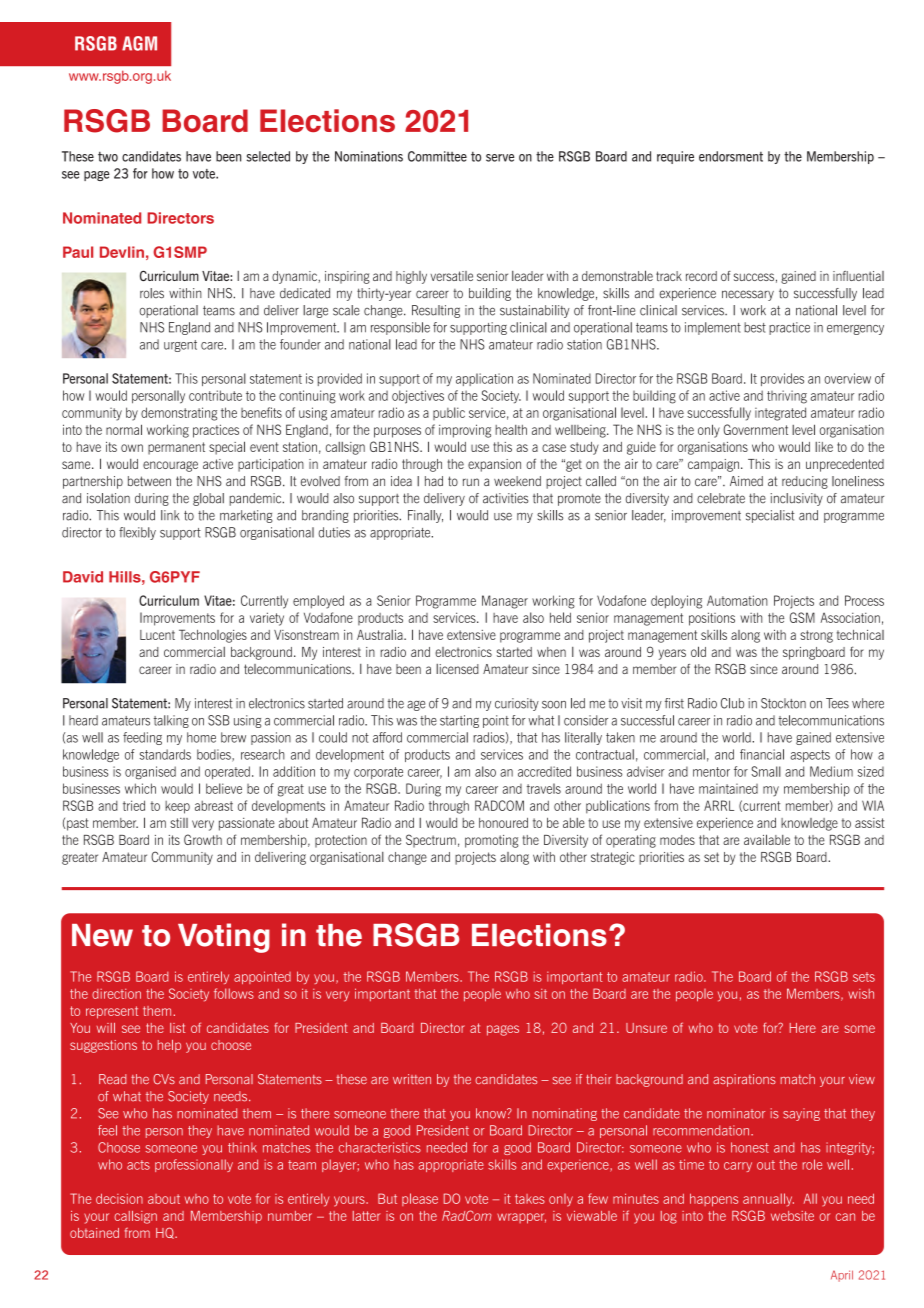  Describe the element at coordinates (864, 977) in the document. I see `sets` at that location.
